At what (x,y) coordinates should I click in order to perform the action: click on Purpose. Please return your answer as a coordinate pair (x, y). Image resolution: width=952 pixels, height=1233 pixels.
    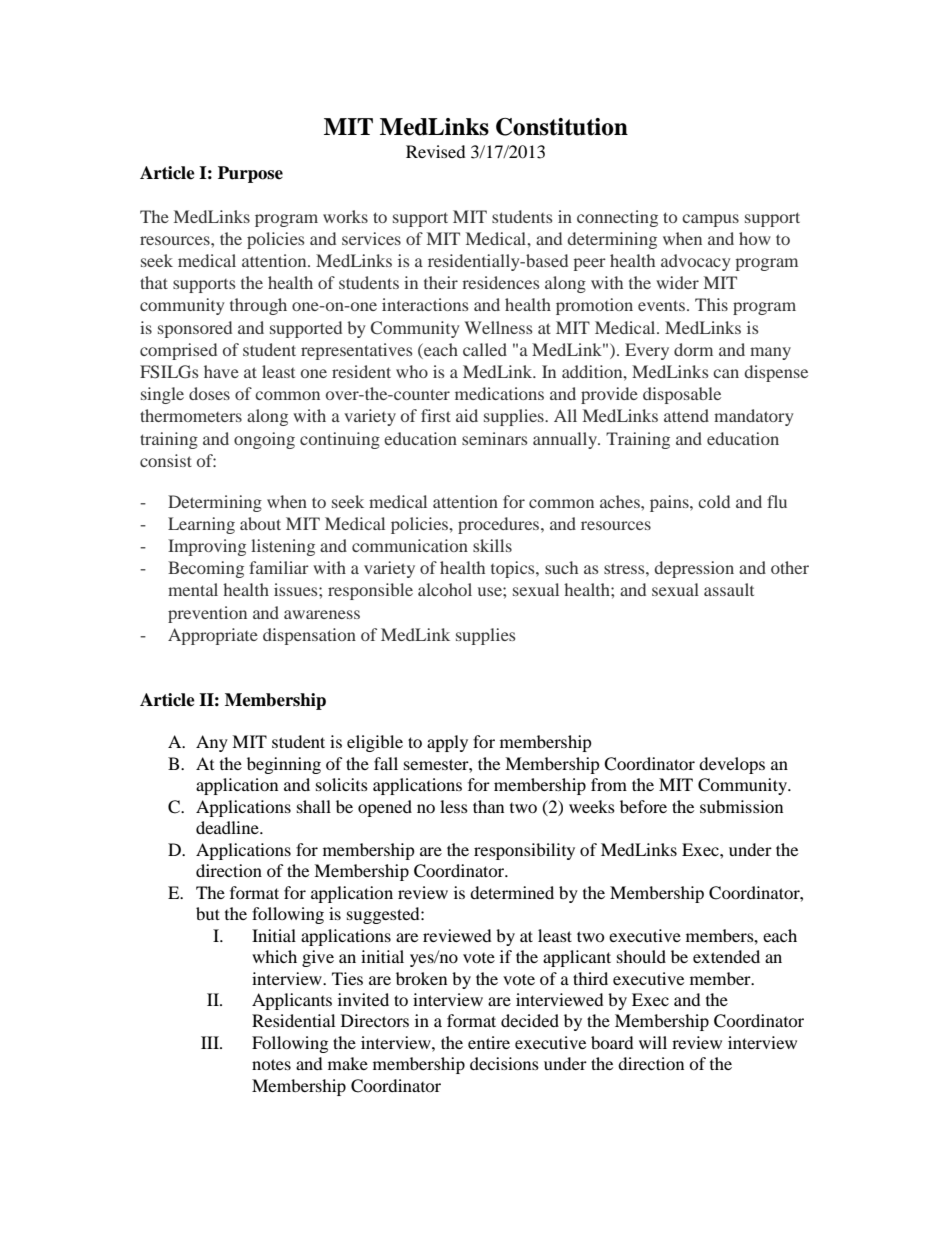
    Looking at the image, I should click on (250, 174).
